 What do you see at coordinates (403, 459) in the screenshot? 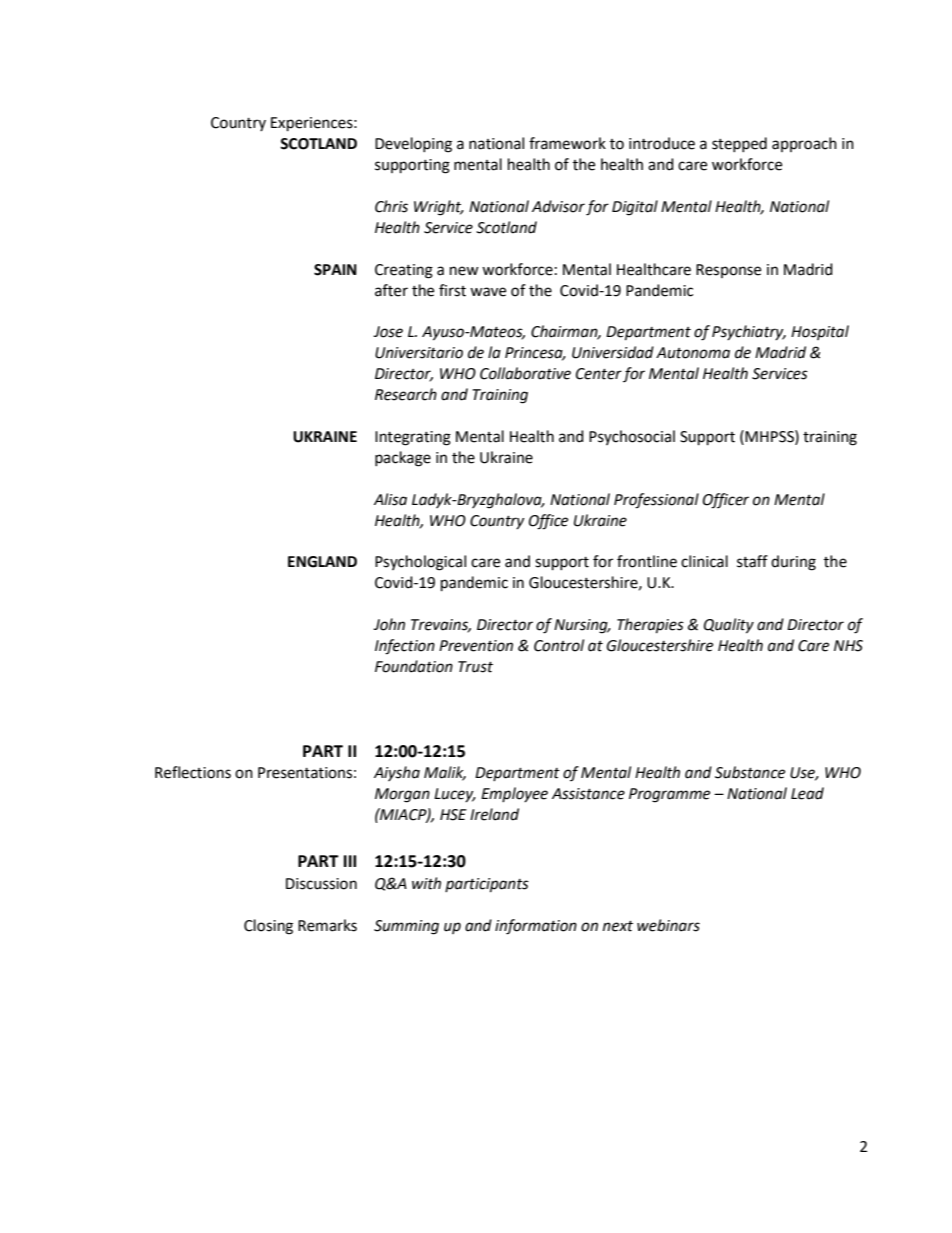
I see `package` at bounding box center [403, 459].
